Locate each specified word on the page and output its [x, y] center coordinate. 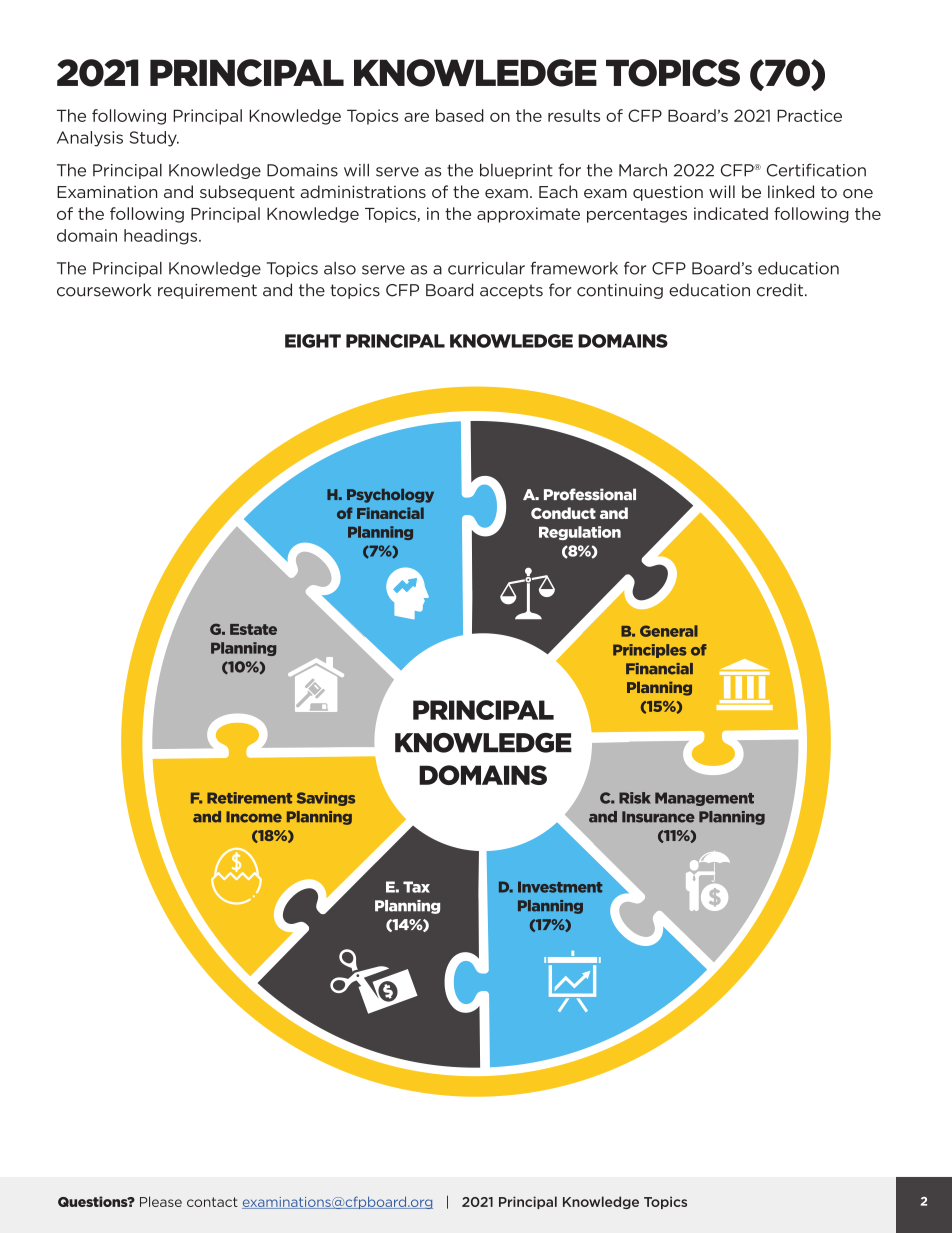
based [460, 115]
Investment [560, 887]
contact [212, 1202]
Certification [816, 170]
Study [154, 139]
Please [161, 1201]
